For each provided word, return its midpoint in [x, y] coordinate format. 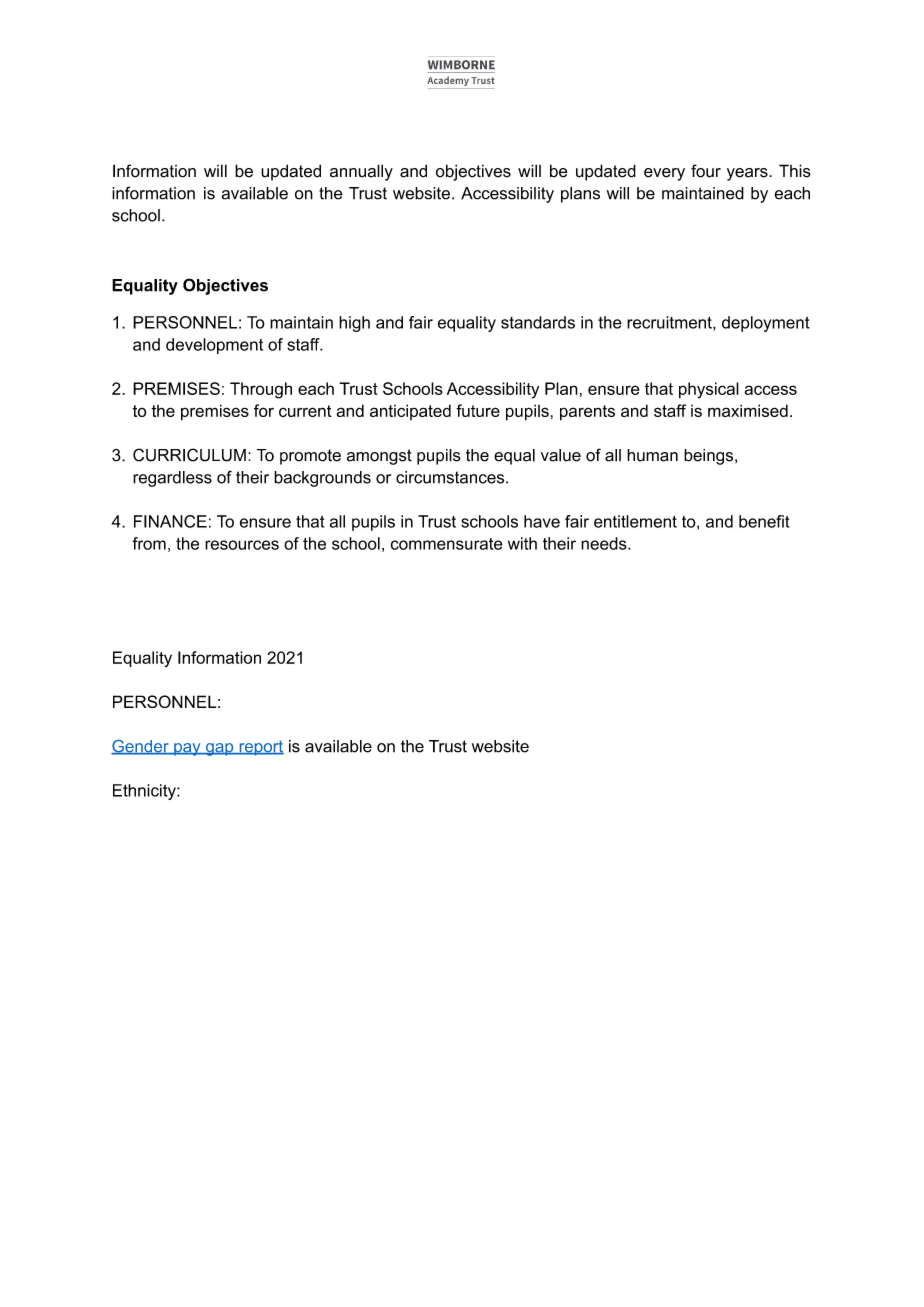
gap [219, 749]
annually [361, 172]
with [522, 543]
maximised [748, 410]
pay [187, 749]
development [214, 346]
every [664, 174]
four [706, 171]
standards [538, 322]
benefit [764, 521]
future [478, 410]
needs [605, 543]
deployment [766, 324]
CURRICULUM [189, 455]
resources [242, 545]
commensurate [446, 544]
